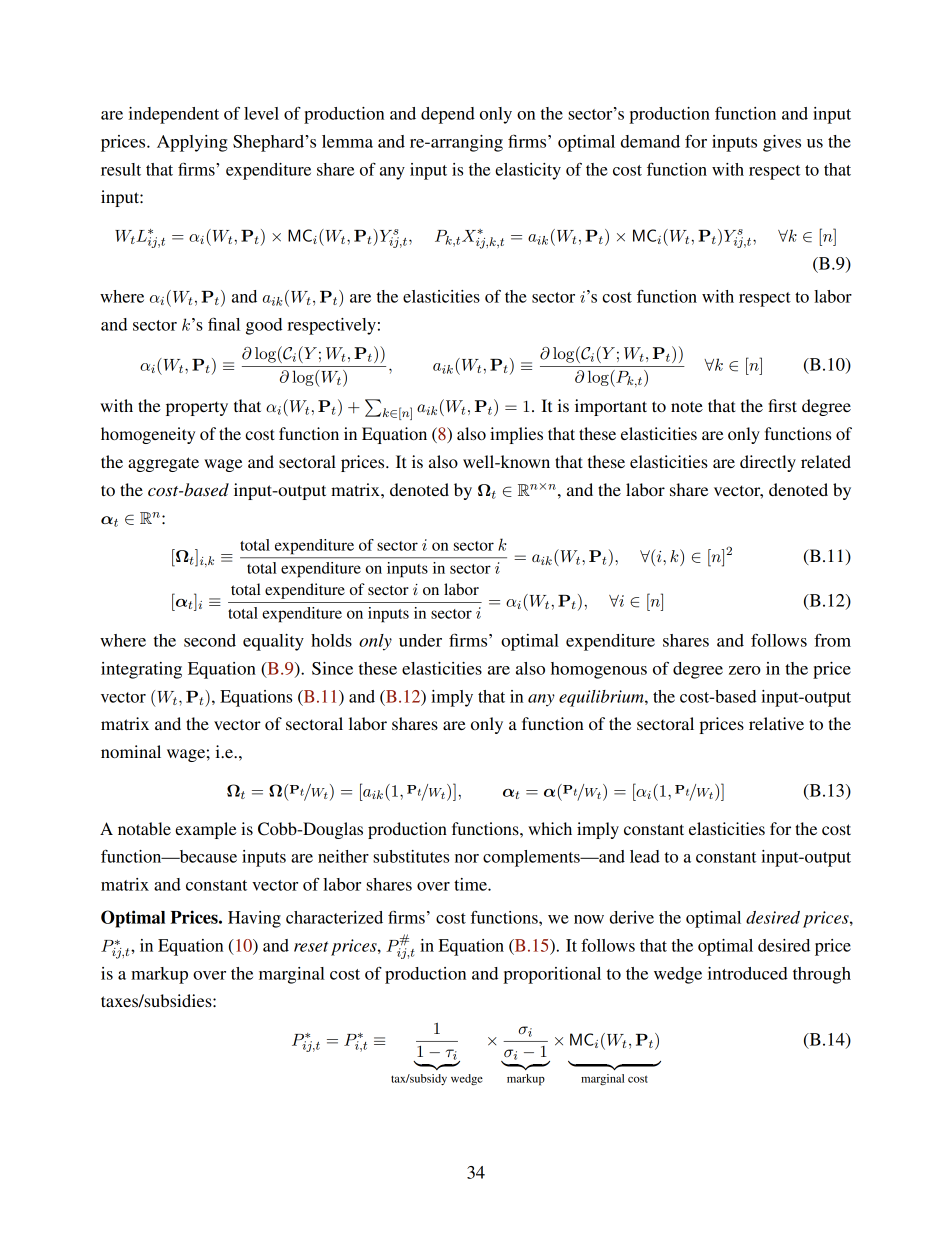 The width and height of the screenshot is (952, 1233). I want to click on relative, so click(776, 723).
